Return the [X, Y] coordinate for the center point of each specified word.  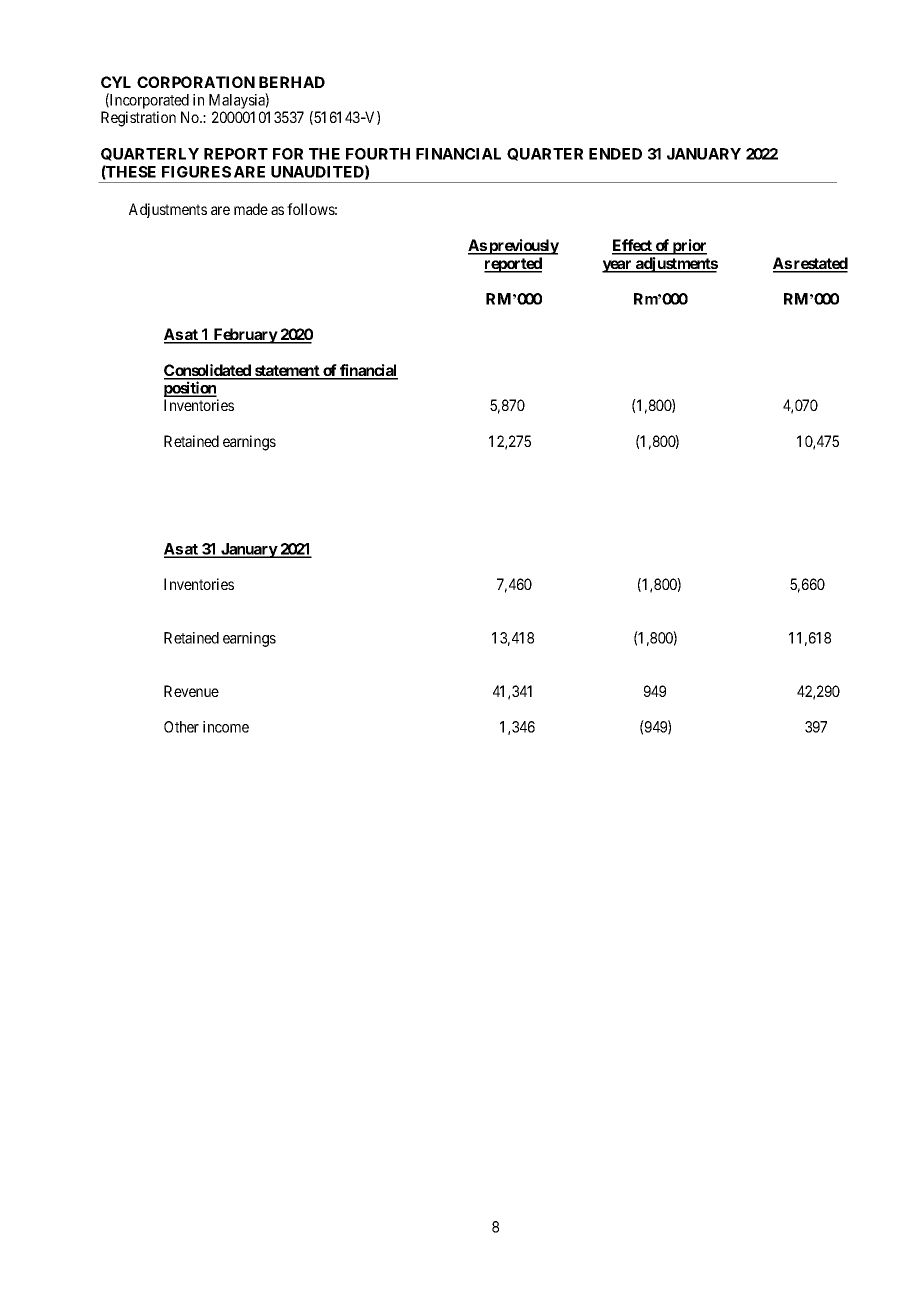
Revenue [191, 691]
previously [523, 247]
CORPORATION [196, 82]
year [618, 266]
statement [287, 372]
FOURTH [378, 154]
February [245, 336]
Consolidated [208, 371]
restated [820, 264]
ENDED [615, 154]
